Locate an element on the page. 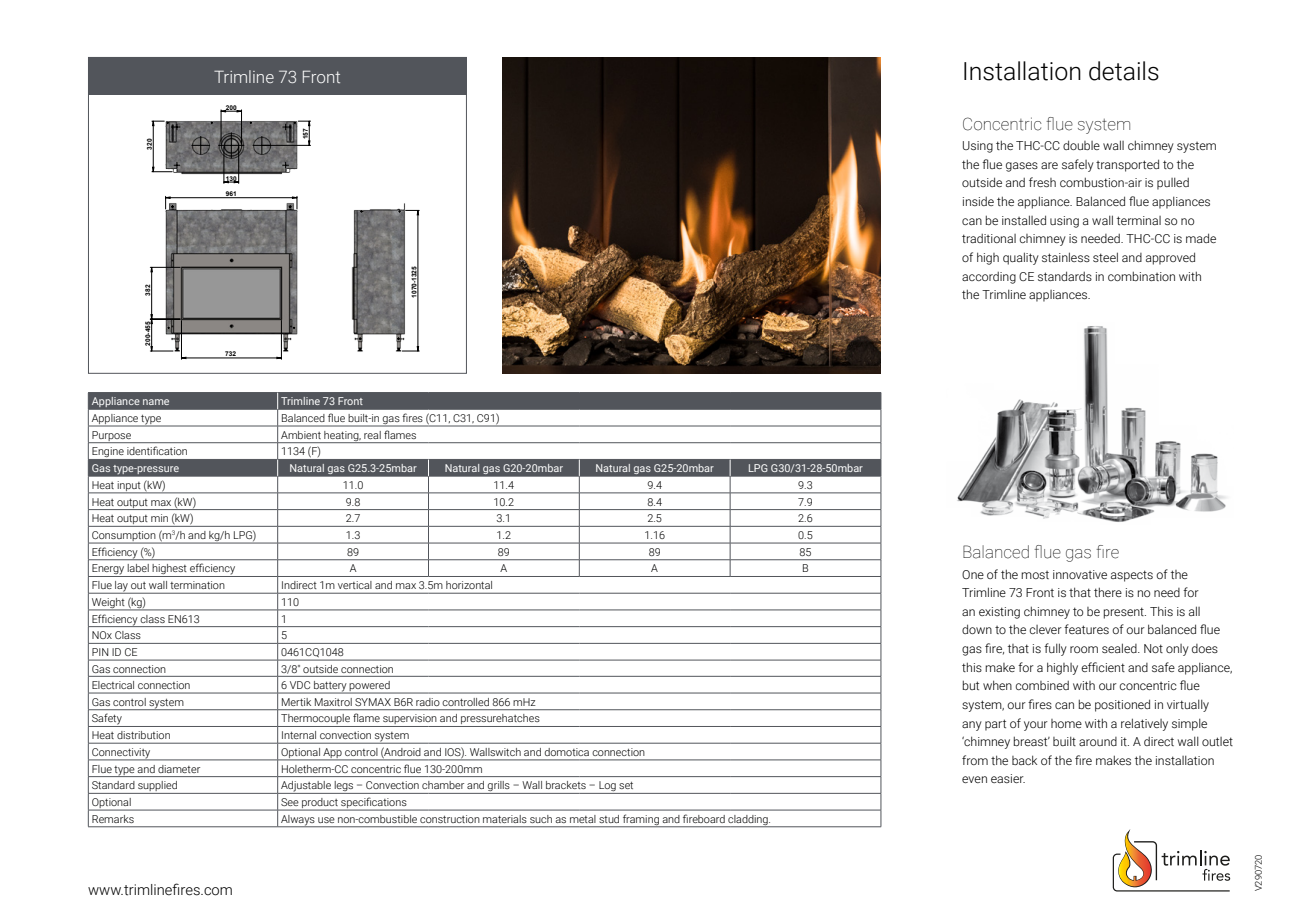 Image resolution: width=1308 pixels, height=924 pixels. easier is located at coordinates (1008, 778).
